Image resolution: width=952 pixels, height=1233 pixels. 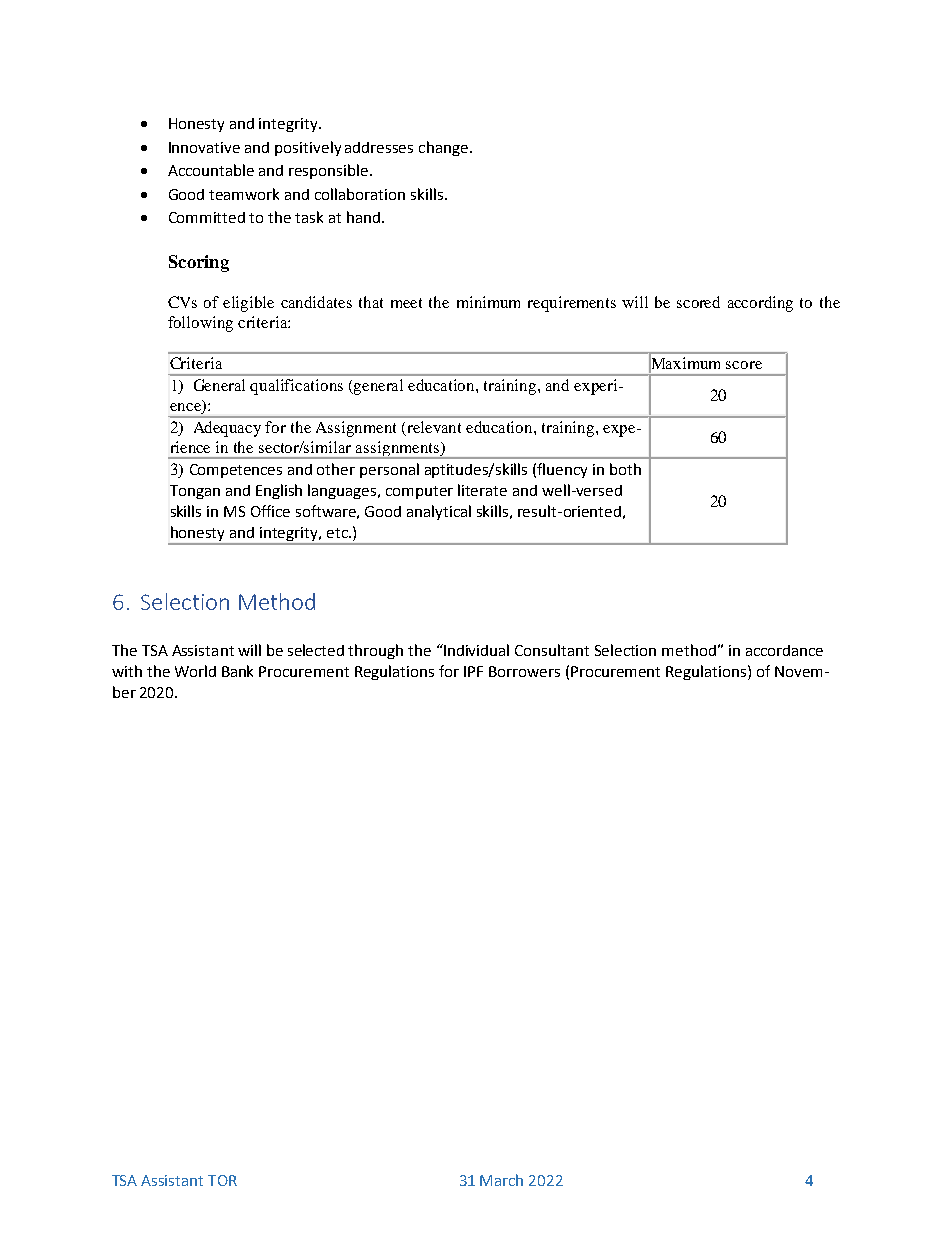 I want to click on Accountable, so click(x=211, y=170).
